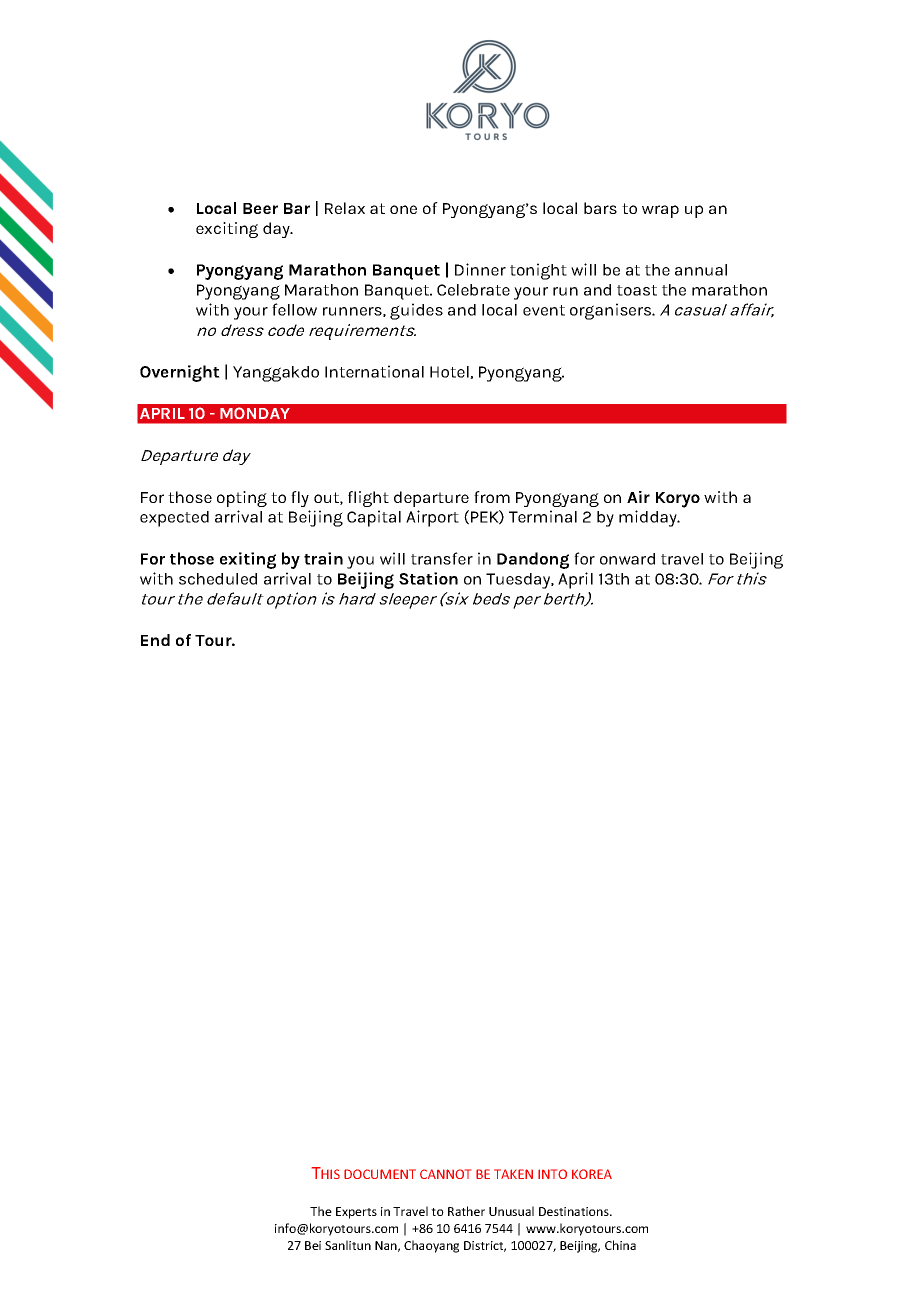  What do you see at coordinates (403, 209) in the image?
I see `one` at bounding box center [403, 209].
